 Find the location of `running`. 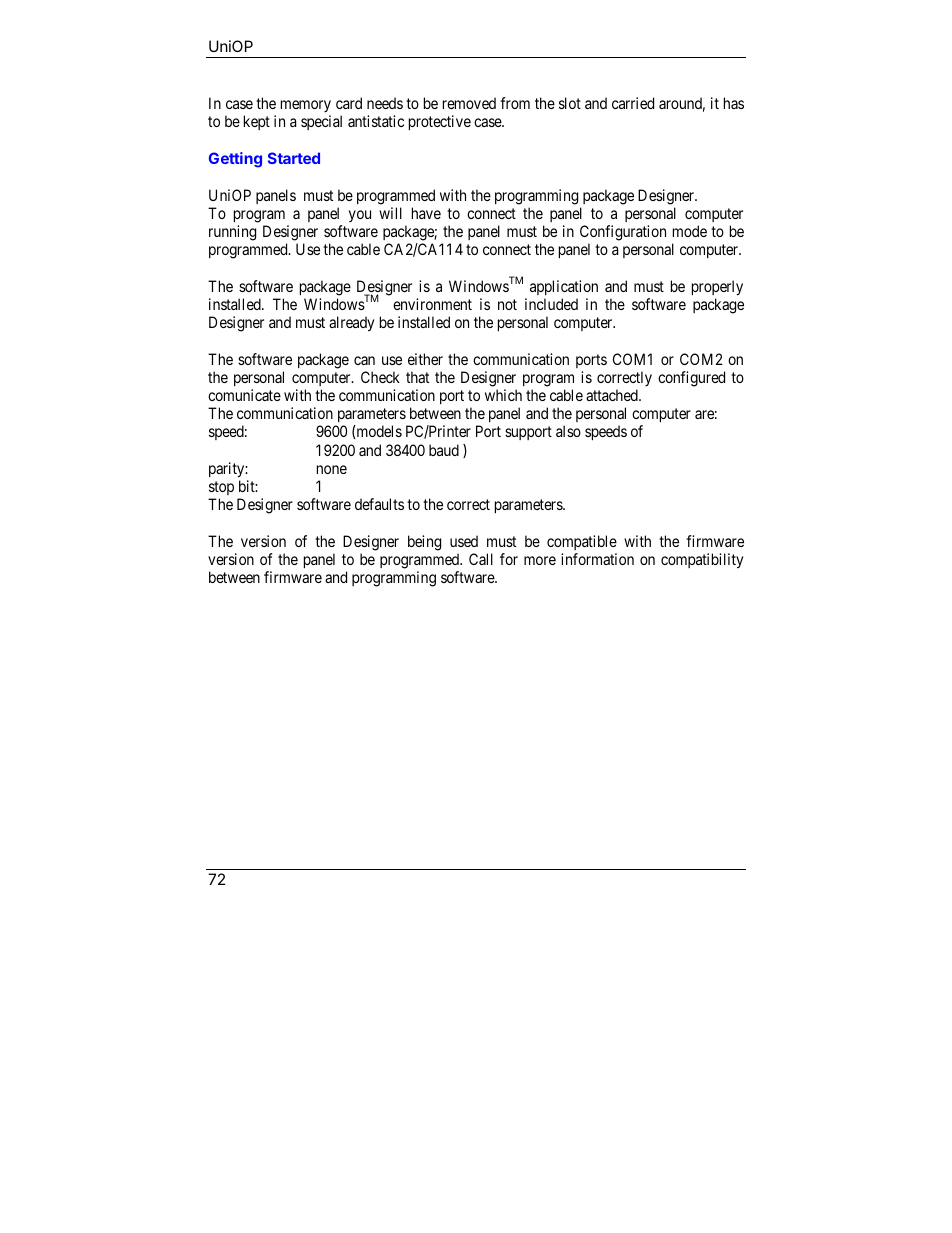

running is located at coordinates (232, 233).
